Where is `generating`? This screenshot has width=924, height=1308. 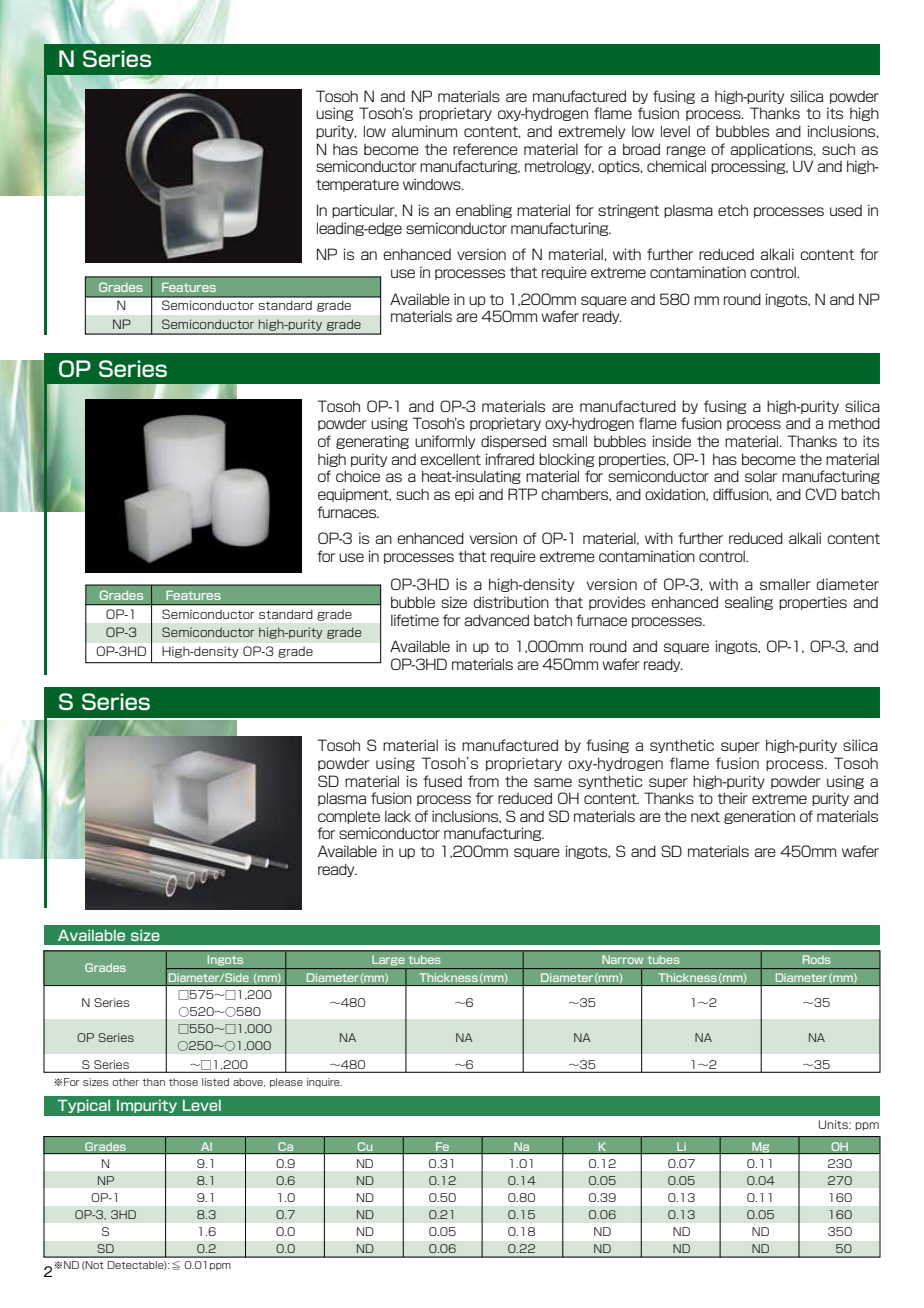
generating is located at coordinates (372, 442).
